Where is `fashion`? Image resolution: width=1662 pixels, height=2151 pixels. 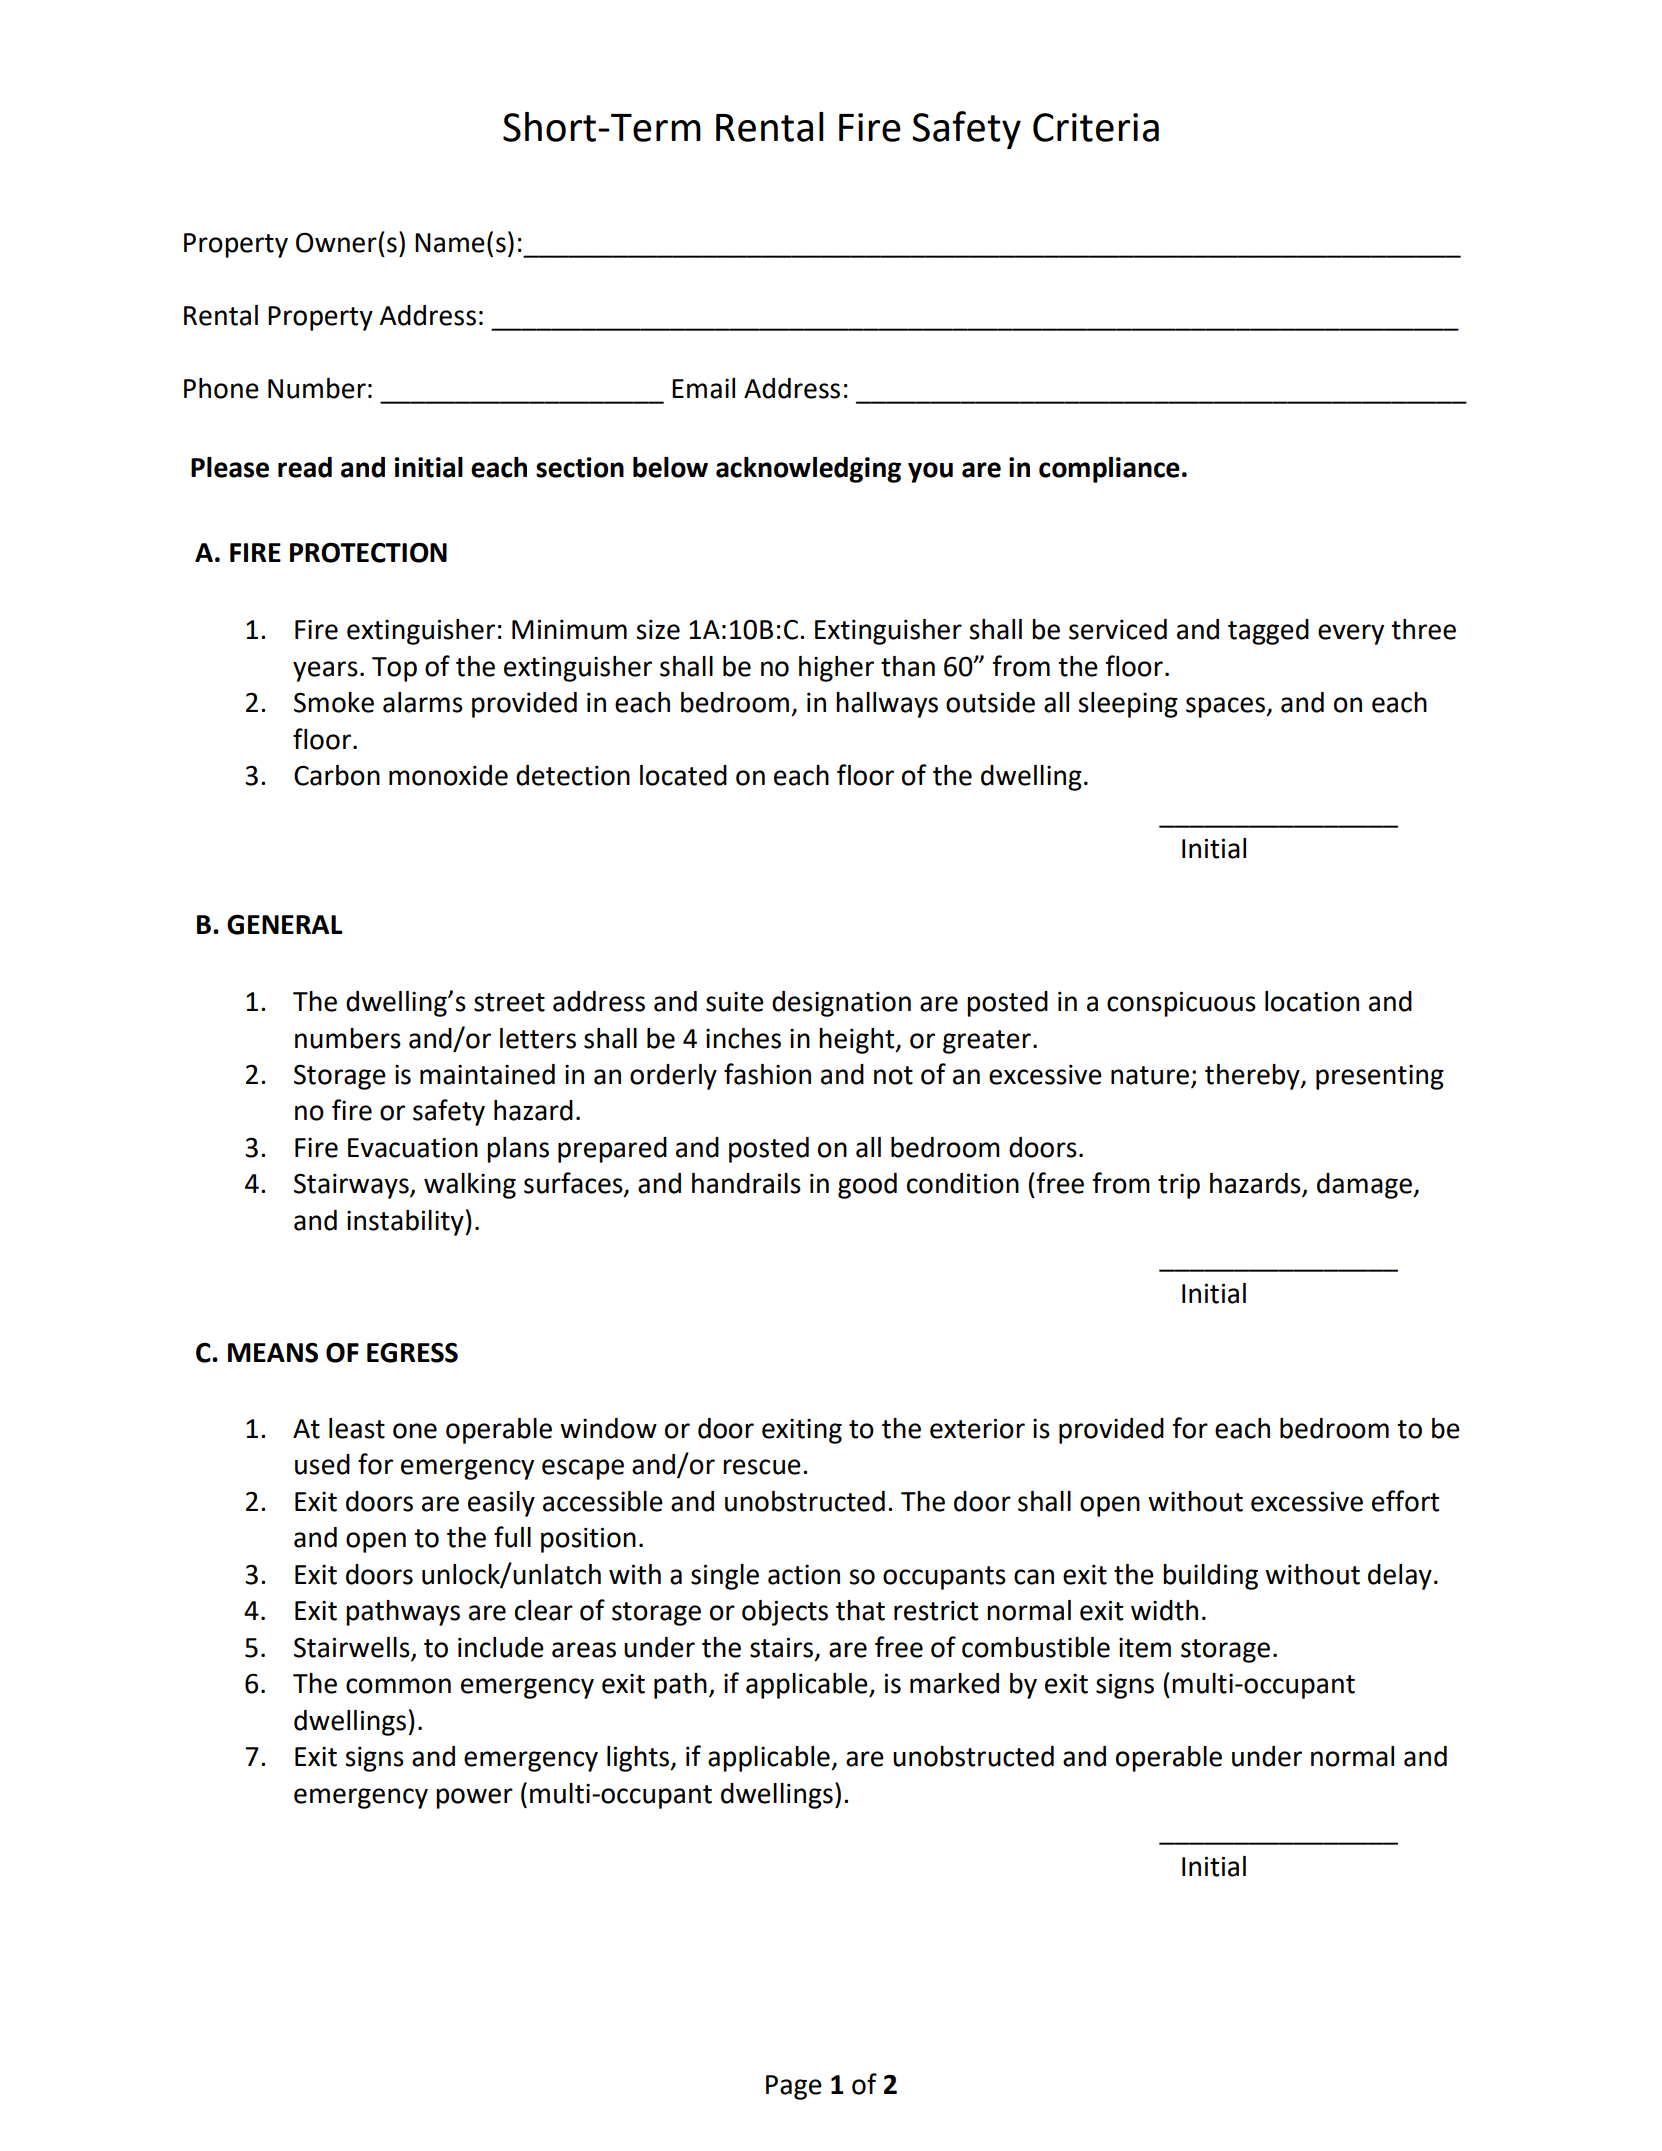 fashion is located at coordinates (767, 1074).
